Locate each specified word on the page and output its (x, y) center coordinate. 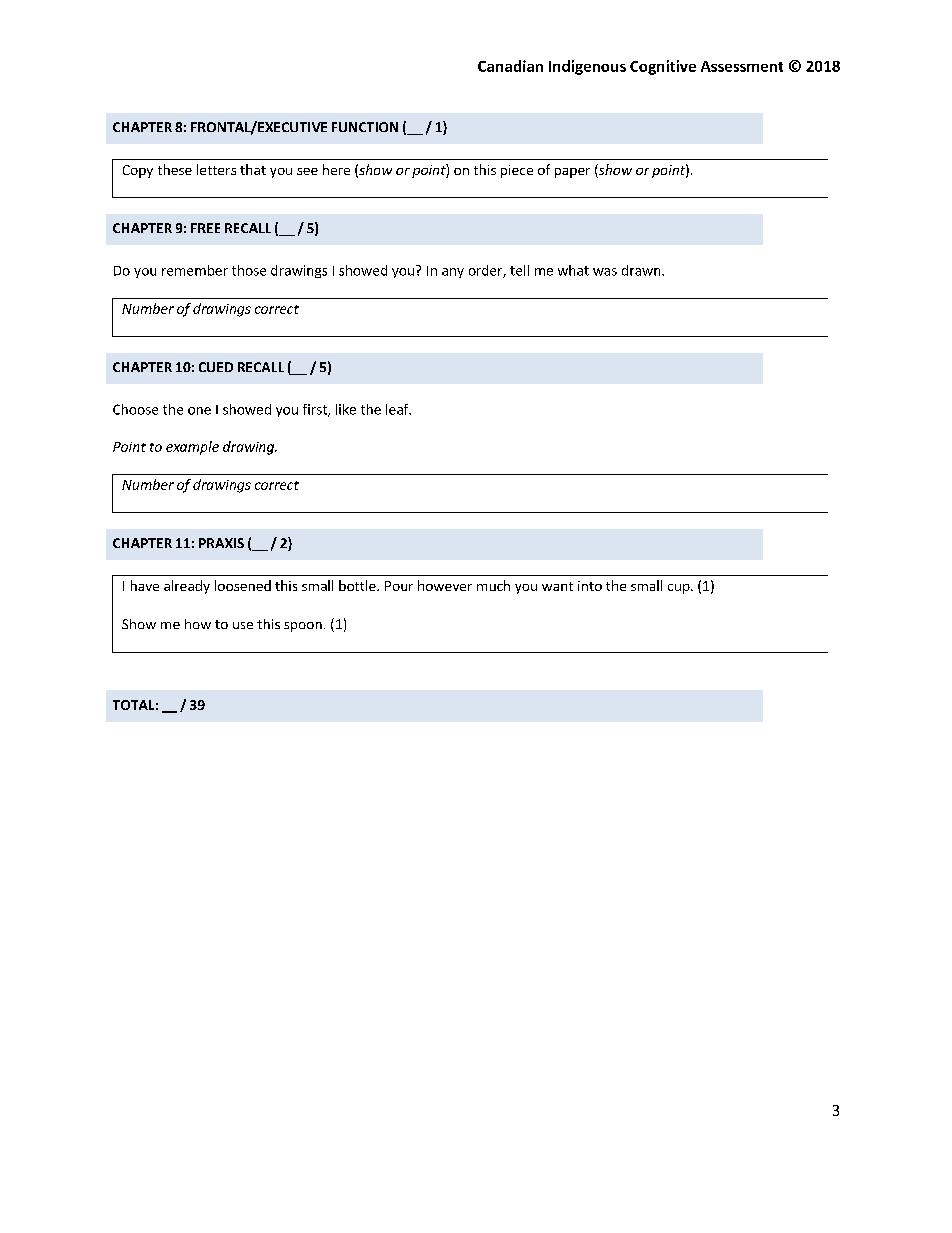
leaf (398, 409)
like (346, 409)
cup (680, 589)
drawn (642, 270)
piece (517, 171)
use (243, 625)
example (192, 448)
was (605, 272)
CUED (216, 367)
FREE (205, 228)
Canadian (510, 66)
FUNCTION (365, 127)
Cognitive (663, 67)
